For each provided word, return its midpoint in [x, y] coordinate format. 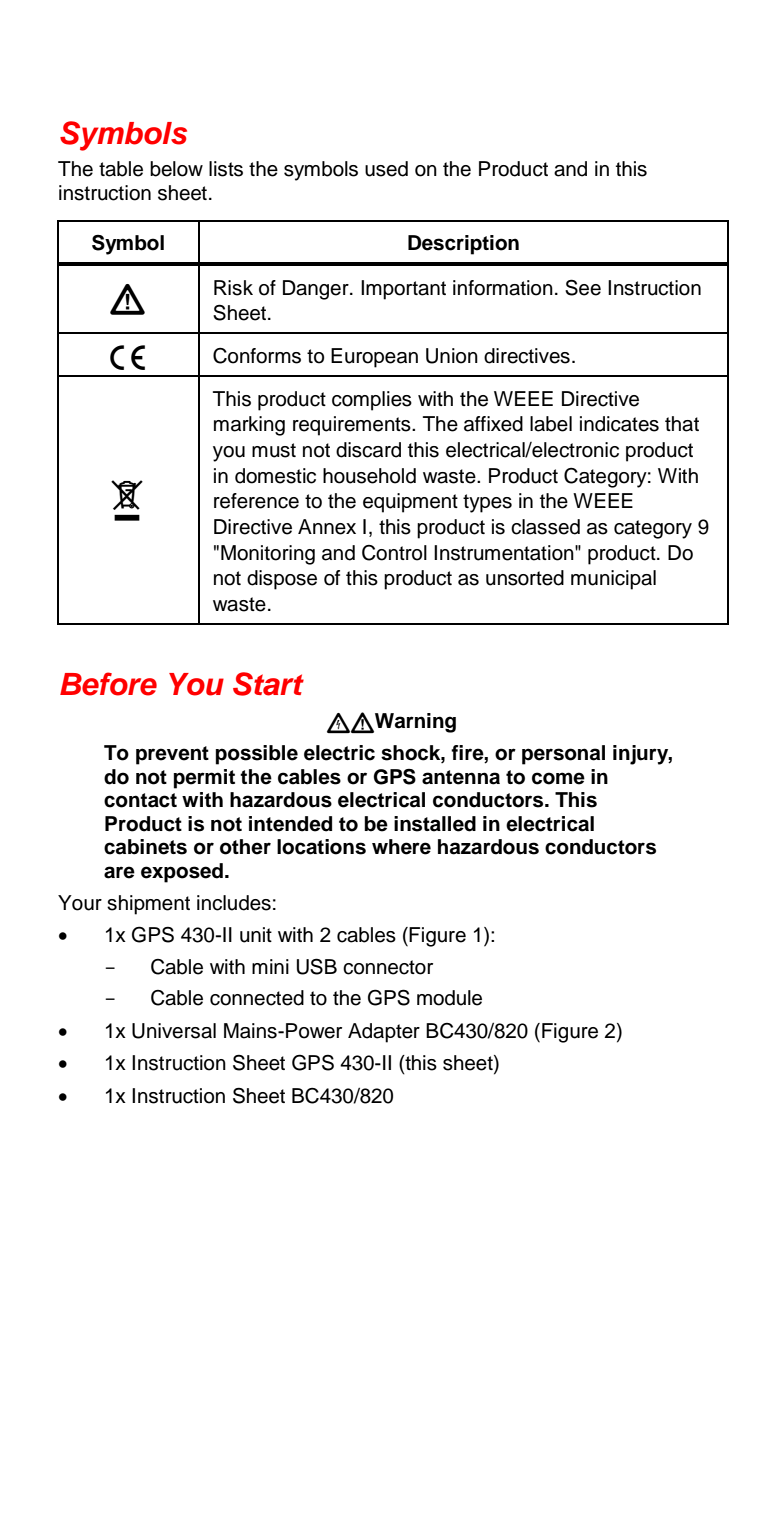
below [176, 169]
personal [563, 755]
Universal [174, 1031]
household [369, 476]
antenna [461, 777]
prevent [172, 755]
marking [249, 426]
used [386, 169]
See [583, 287]
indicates [619, 424]
